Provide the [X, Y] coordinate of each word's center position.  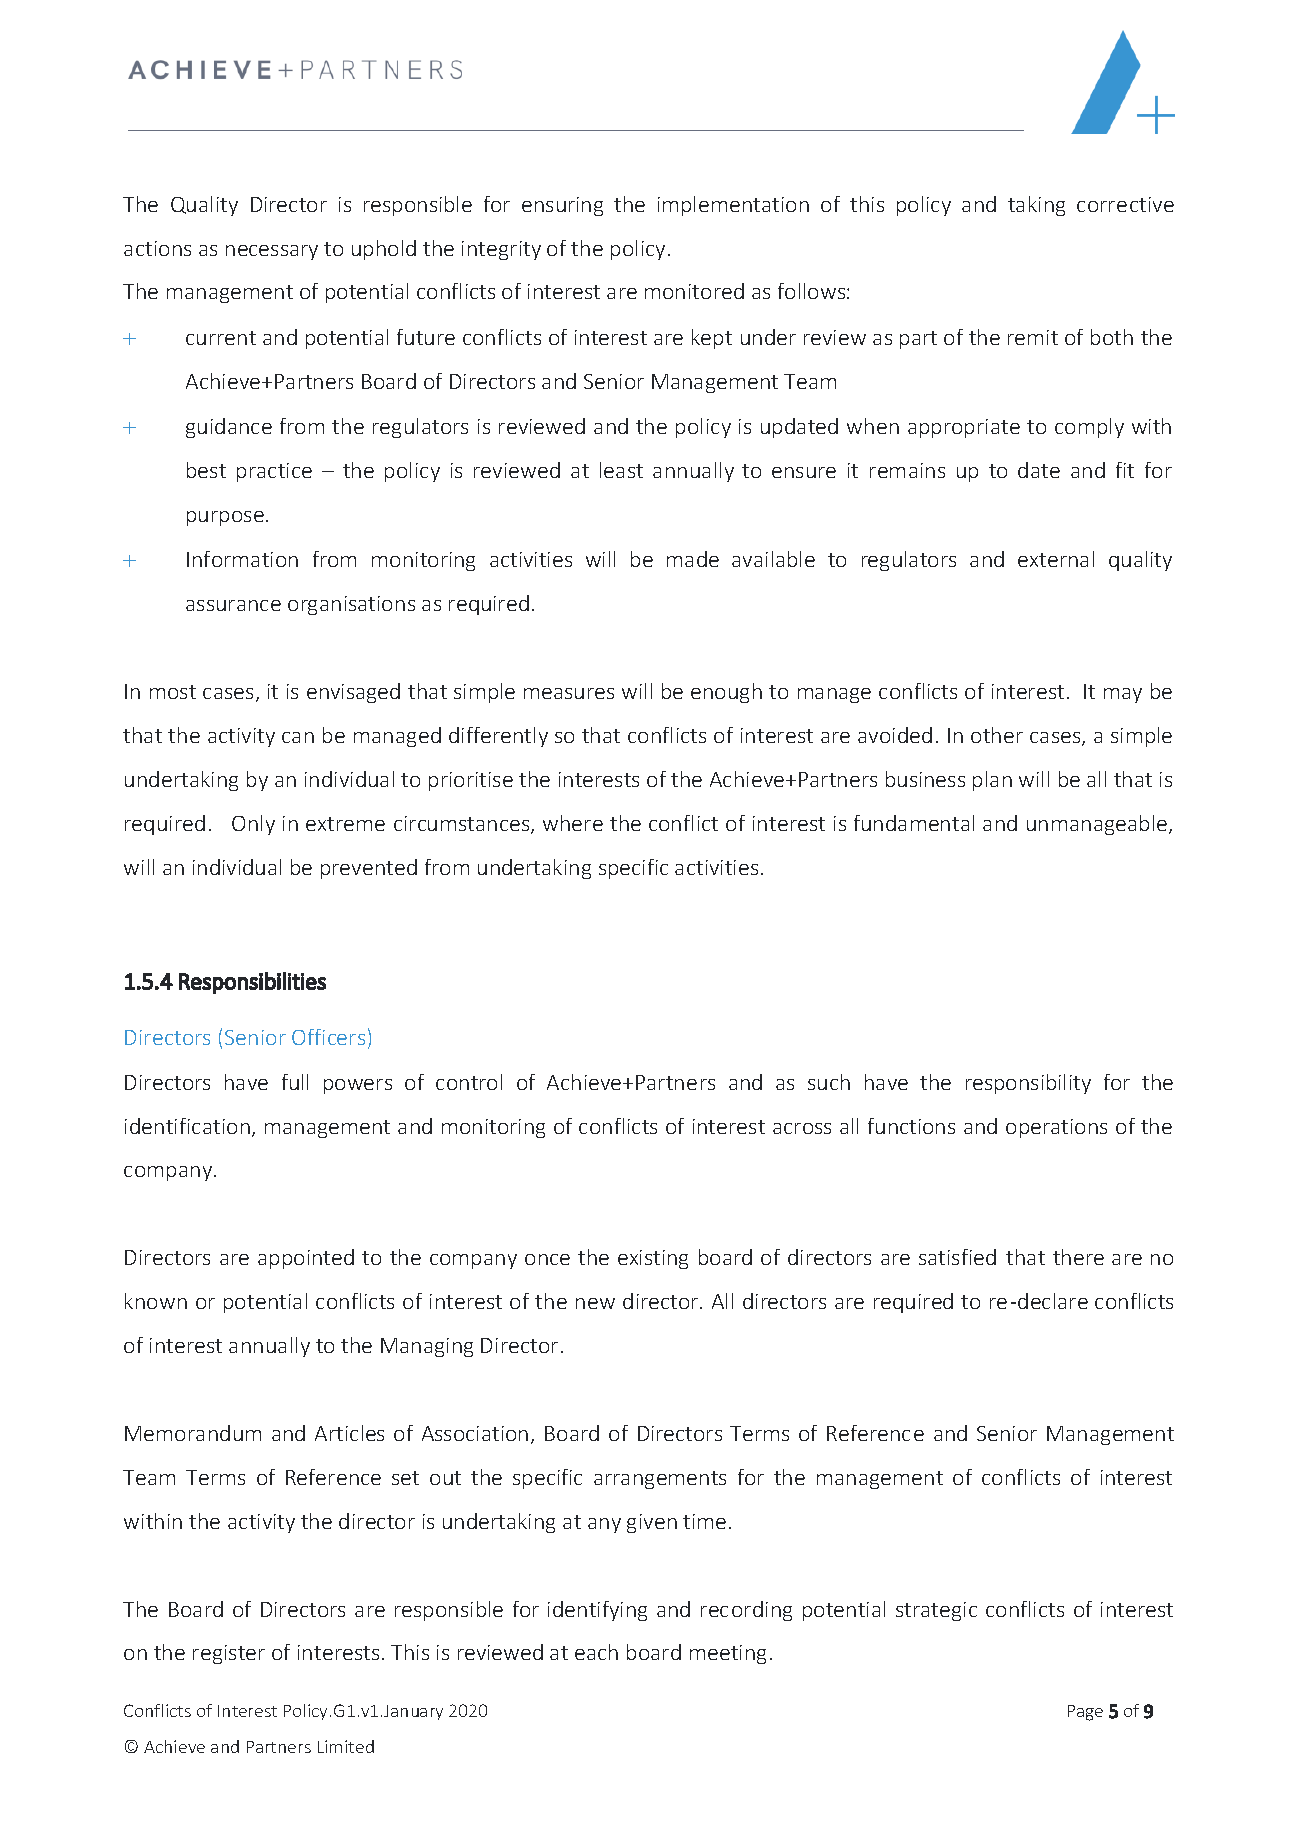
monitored [694, 291]
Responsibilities [252, 983]
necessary [272, 252]
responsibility [1028, 1084]
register [229, 1654]
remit [1033, 337]
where [573, 823]
